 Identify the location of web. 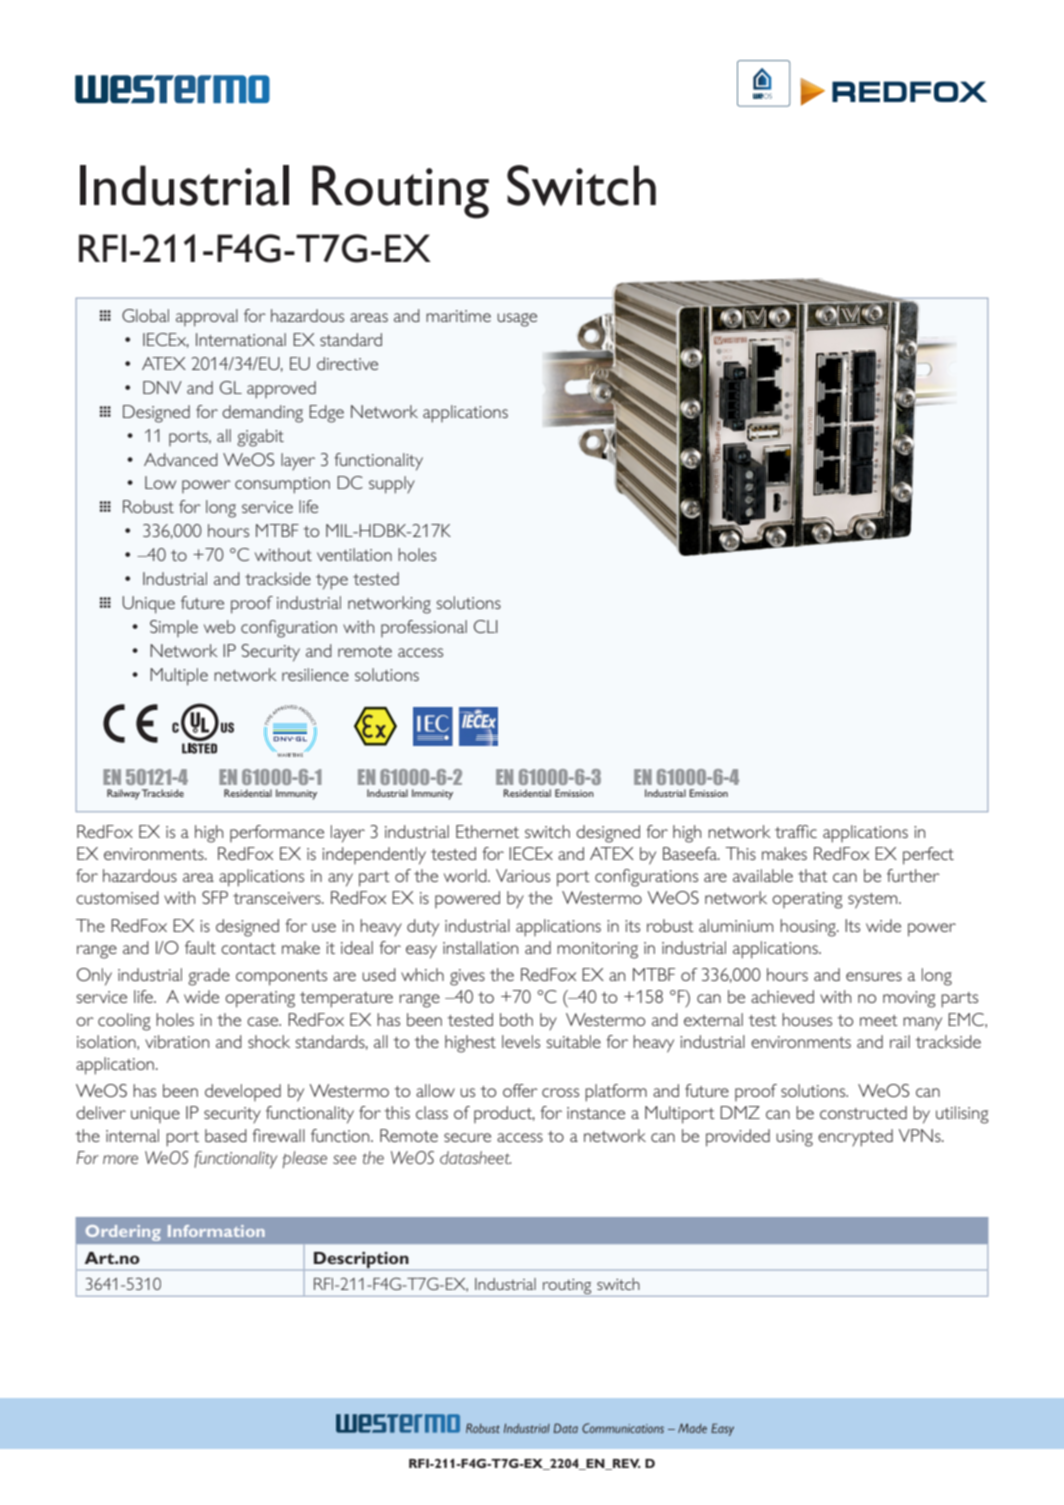
(219, 626).
